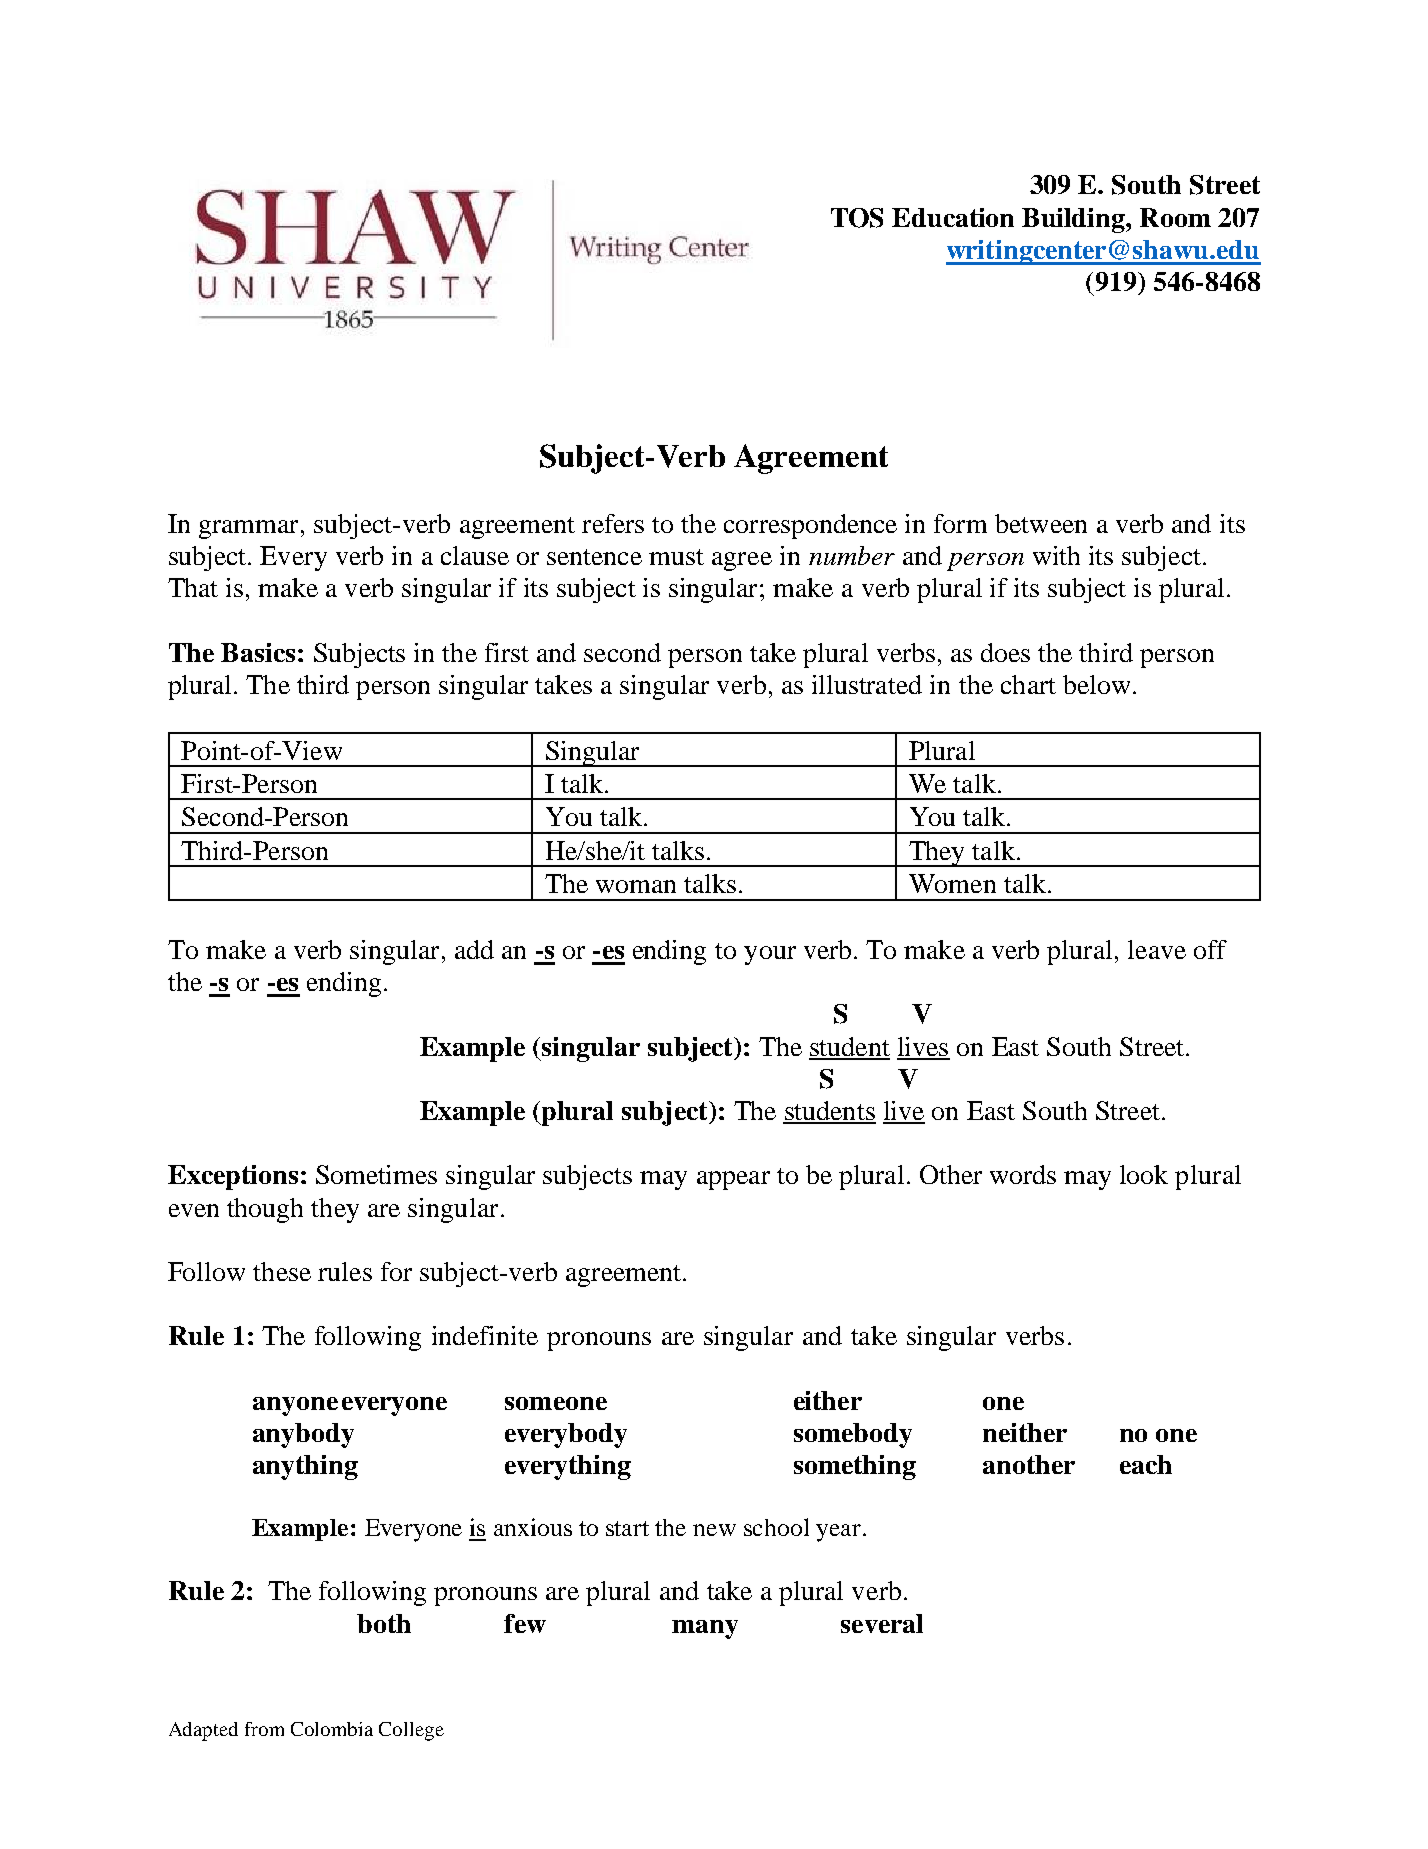 Image resolution: width=1428 pixels, height=1849 pixels. Describe the element at coordinates (1157, 949) in the page. I see `leave` at that location.
